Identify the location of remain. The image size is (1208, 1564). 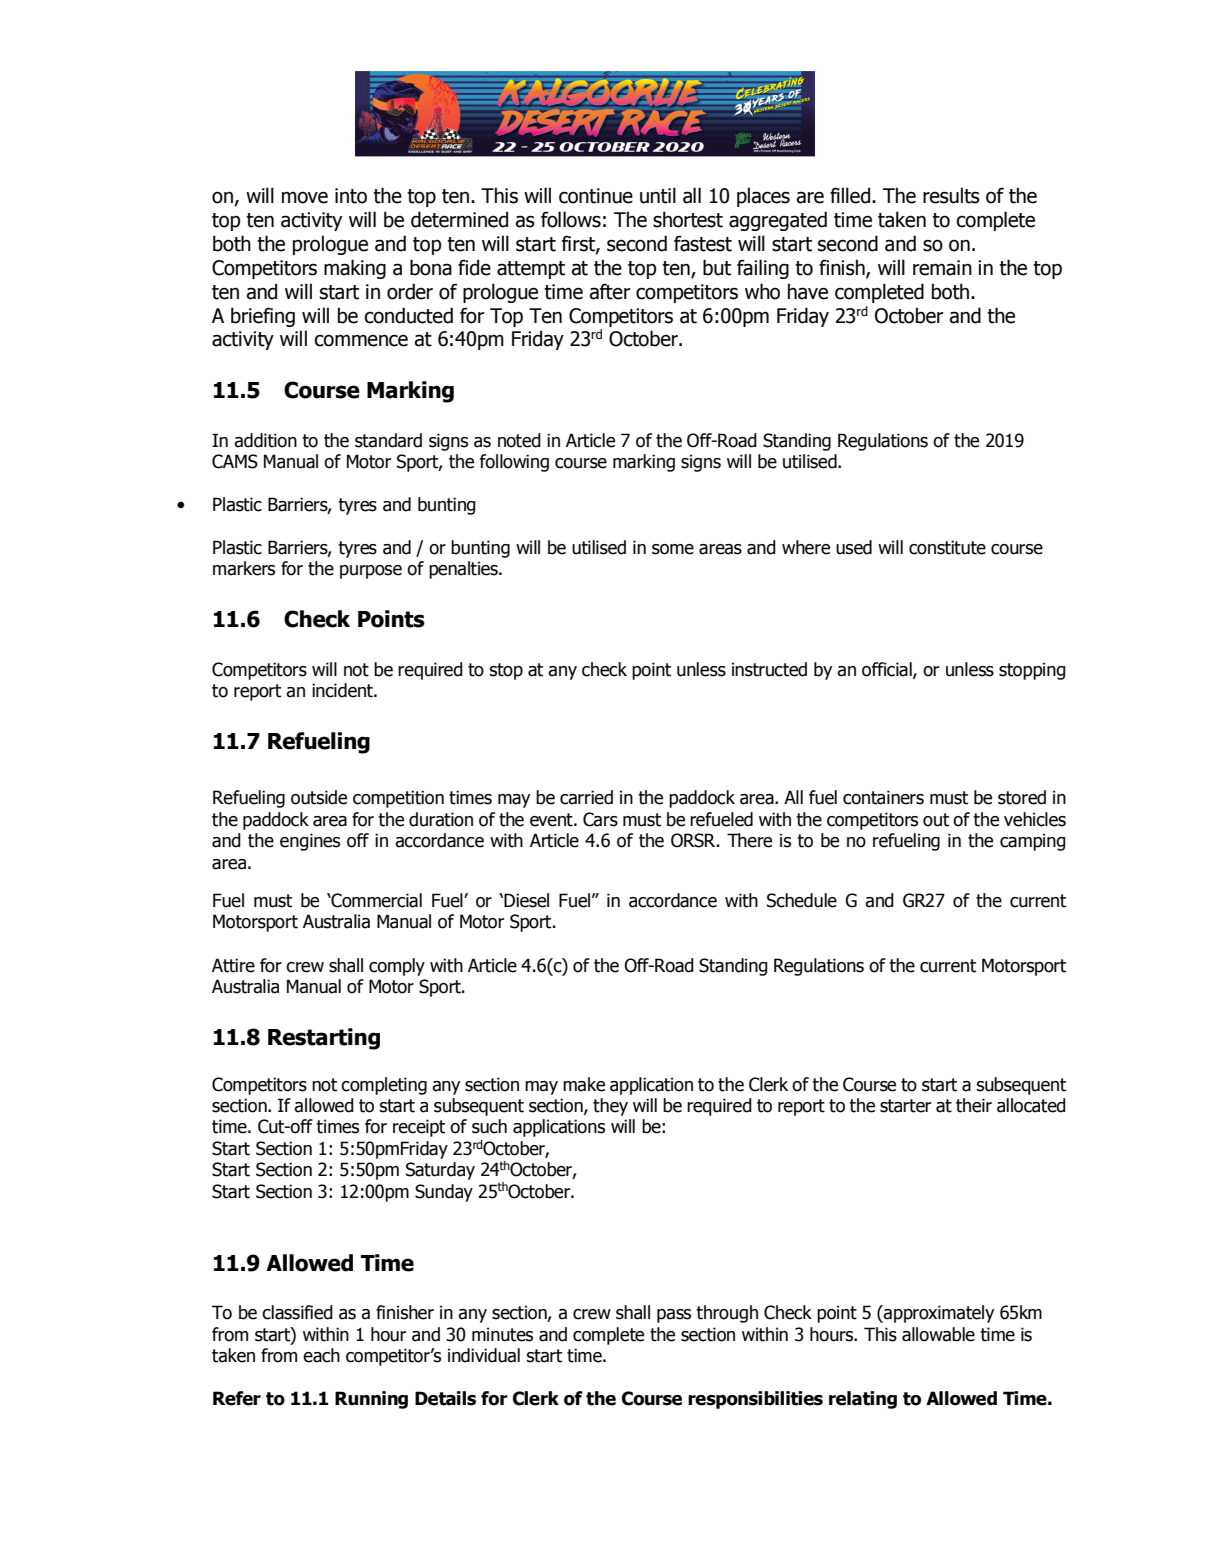
(942, 268).
